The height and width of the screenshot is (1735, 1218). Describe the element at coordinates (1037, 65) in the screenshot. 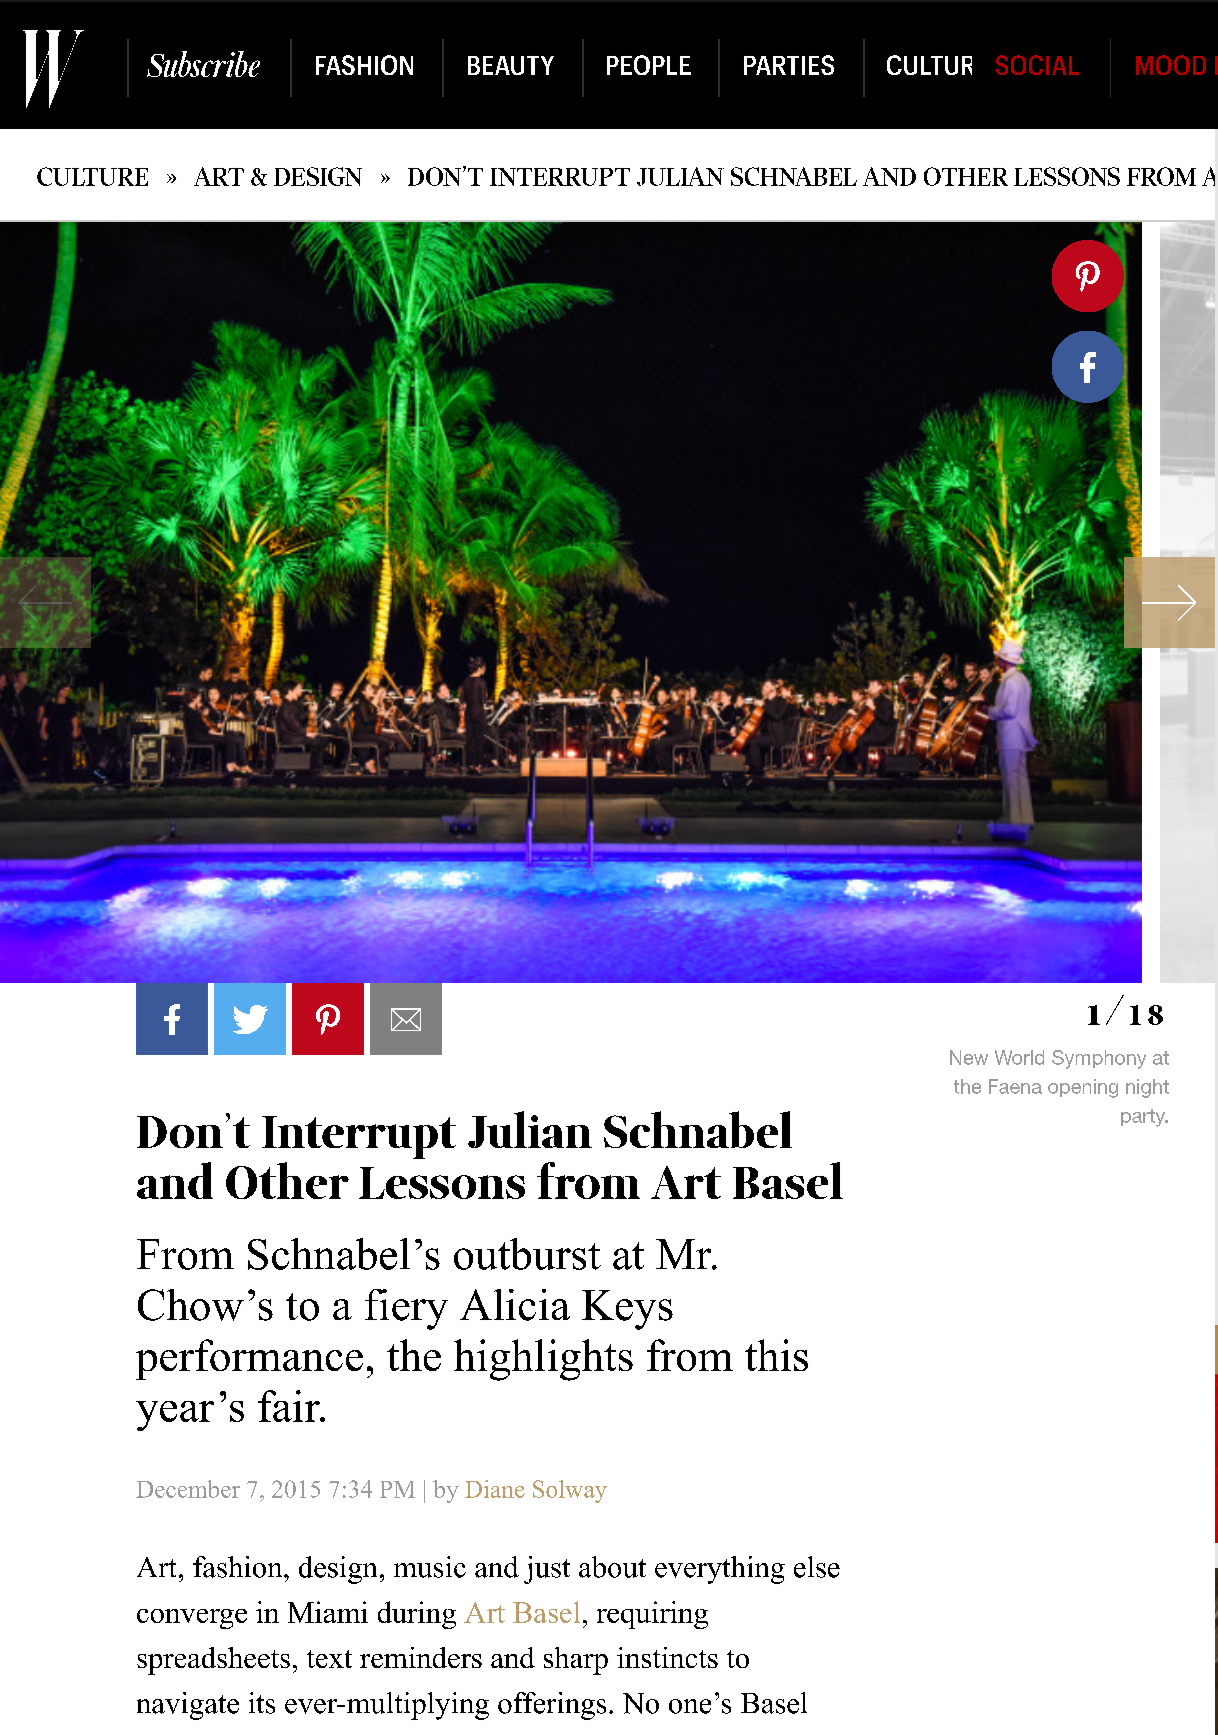

I see `SOCIAL` at that location.
